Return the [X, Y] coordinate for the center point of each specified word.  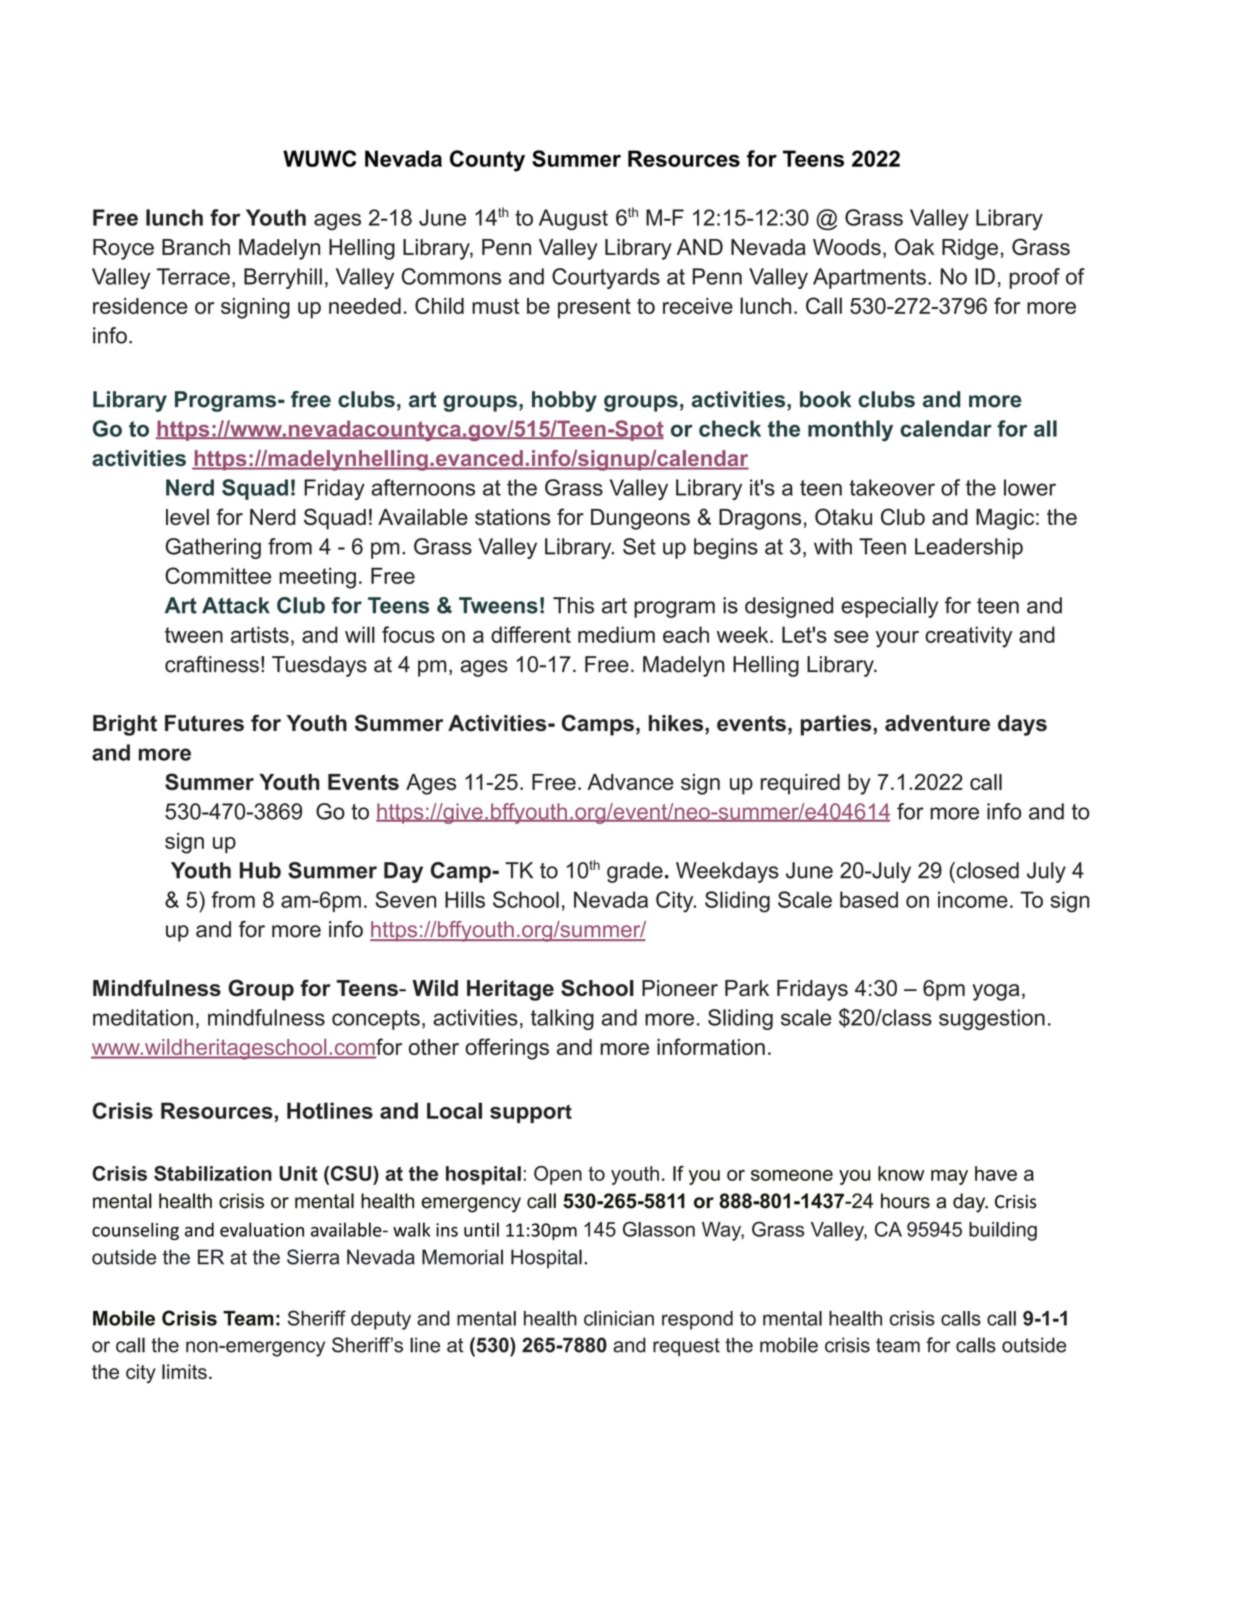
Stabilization [213, 1173]
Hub [260, 870]
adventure [937, 723]
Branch [196, 247]
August [573, 219]
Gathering [213, 548]
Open [558, 1175]
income [973, 899]
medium [616, 634]
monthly [850, 431]
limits [184, 1371]
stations [513, 517]
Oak [915, 246]
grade [635, 872]
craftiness [212, 664]
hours [905, 1201]
